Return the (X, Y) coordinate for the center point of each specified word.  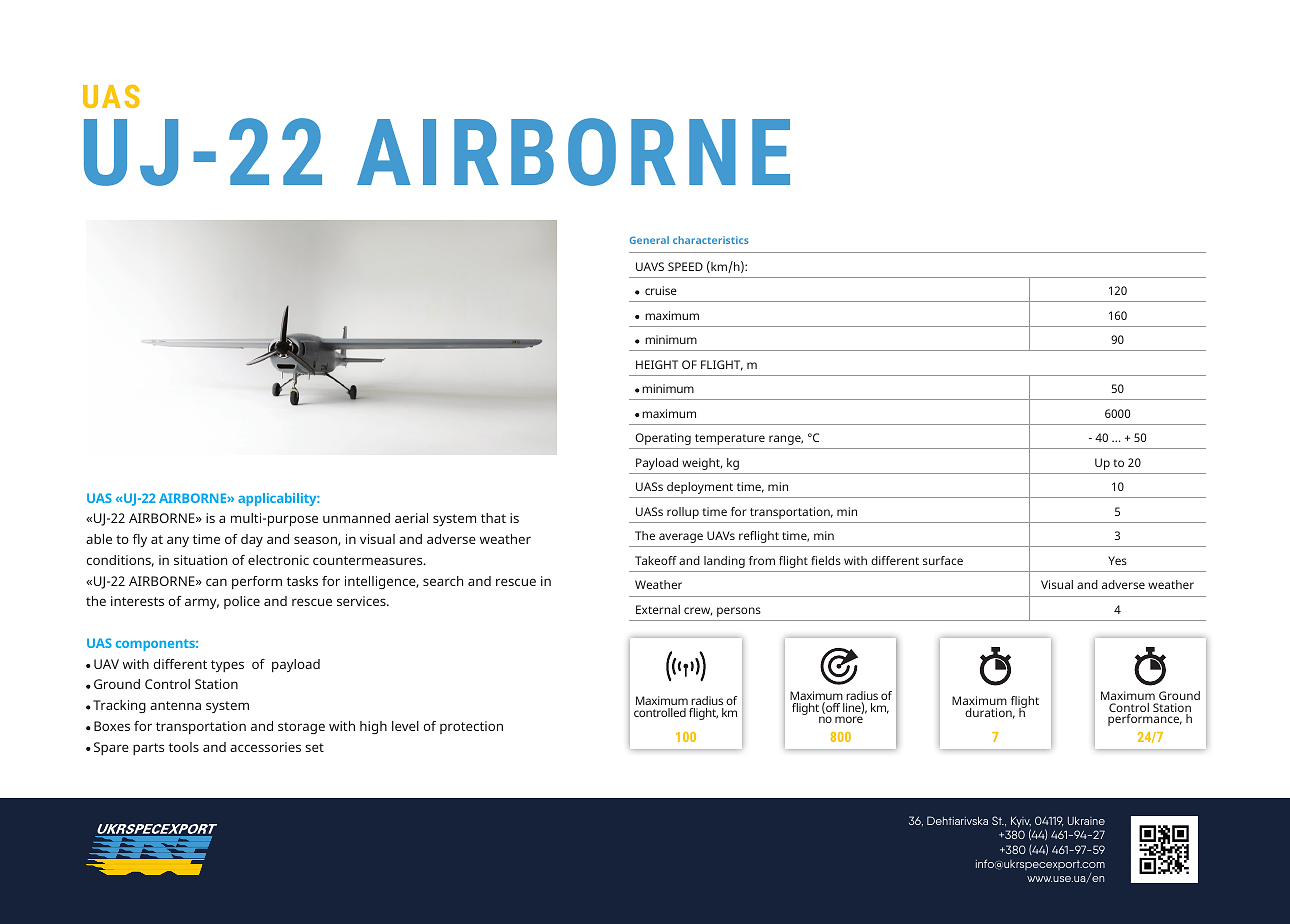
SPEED (685, 266)
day (252, 540)
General (649, 240)
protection (471, 727)
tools (184, 747)
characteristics (711, 240)
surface (943, 560)
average (681, 538)
